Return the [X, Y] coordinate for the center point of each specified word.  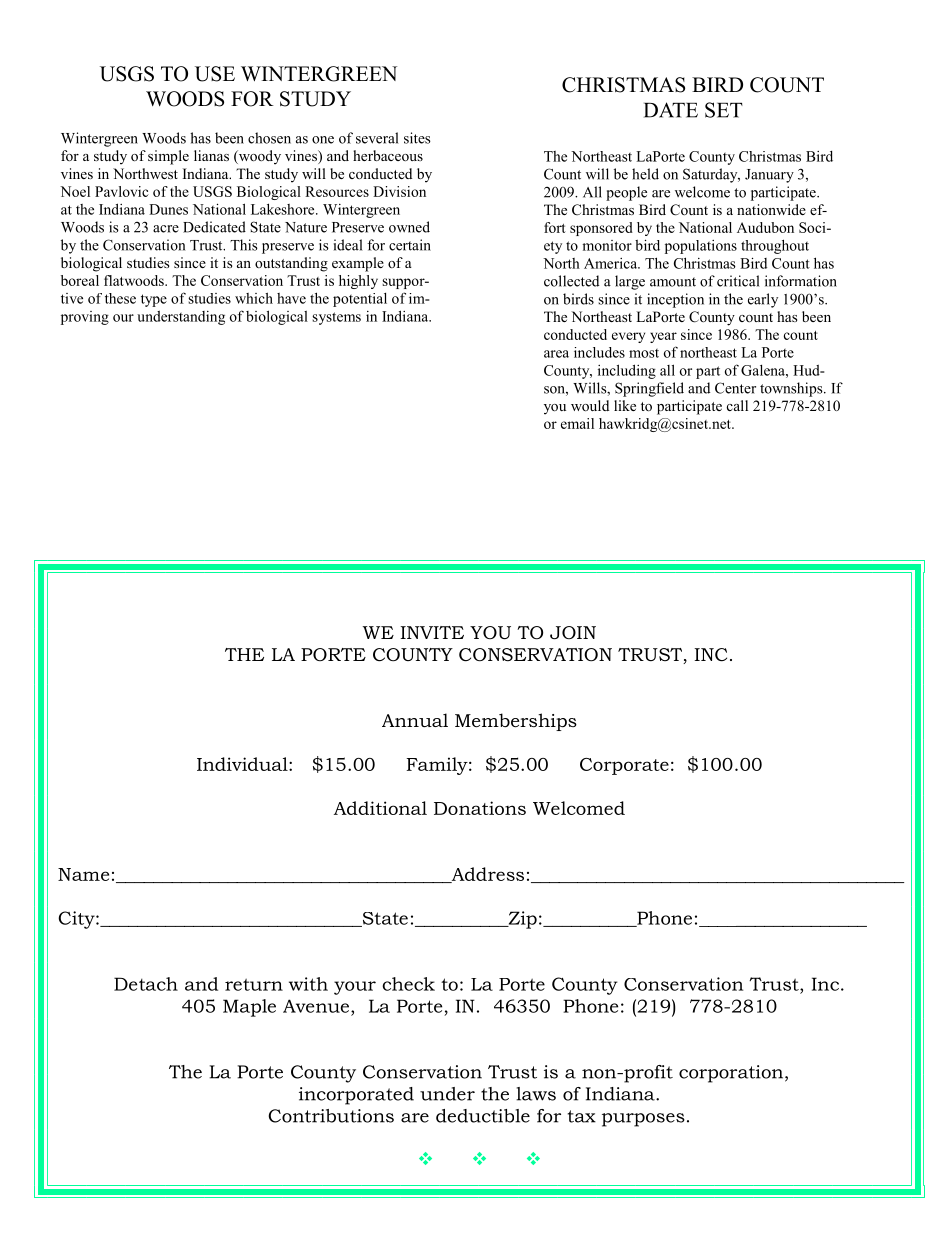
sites [417, 138]
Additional [380, 808]
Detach [146, 984]
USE [215, 74]
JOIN [573, 633]
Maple [249, 1008]
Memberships [516, 722]
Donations [480, 808]
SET [724, 110]
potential [360, 300]
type [154, 300]
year [663, 337]
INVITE [432, 632]
